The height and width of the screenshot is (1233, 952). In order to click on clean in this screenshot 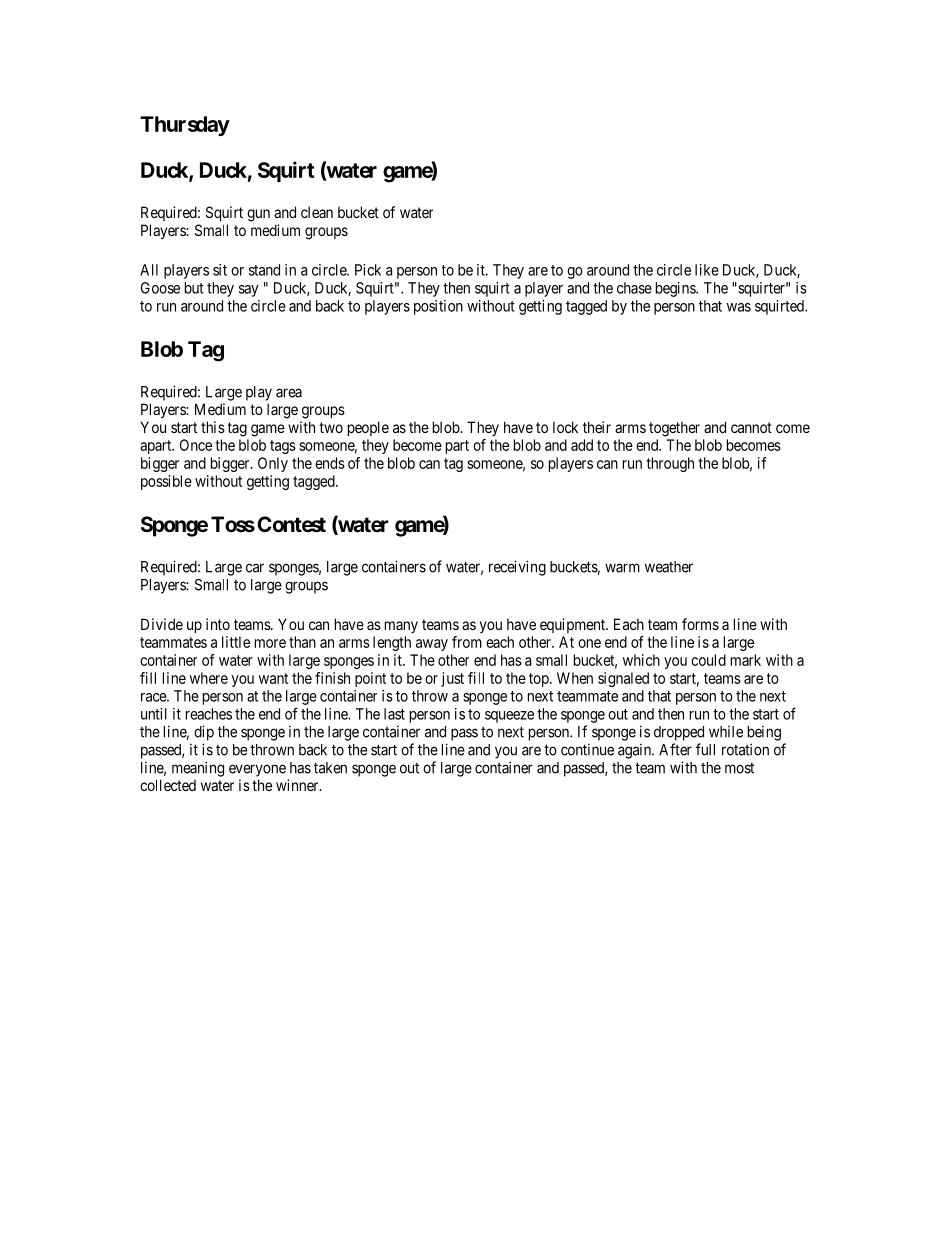, I will do `click(317, 212)`.
